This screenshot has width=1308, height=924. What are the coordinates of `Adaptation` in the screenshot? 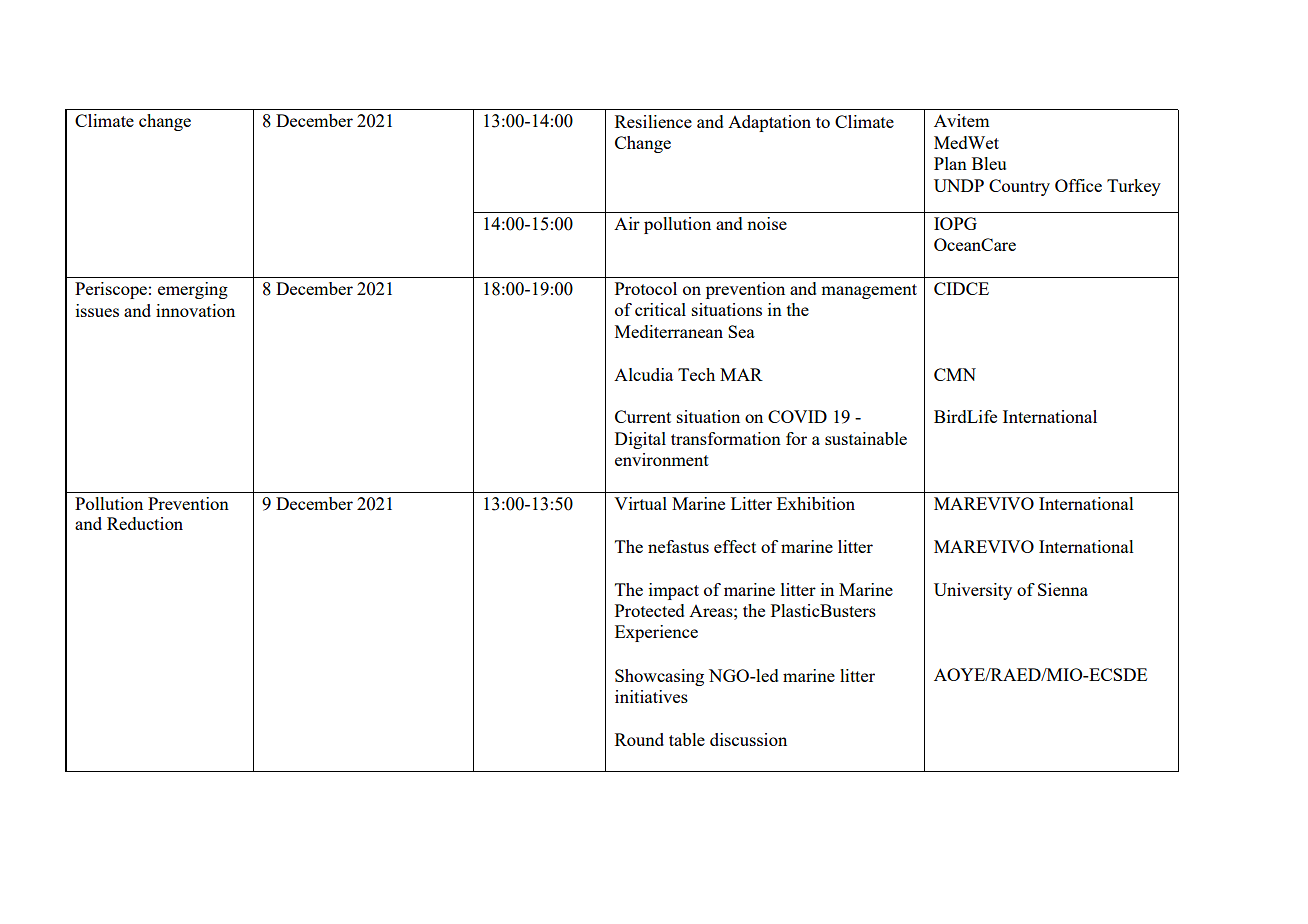 It's located at (769, 123).
